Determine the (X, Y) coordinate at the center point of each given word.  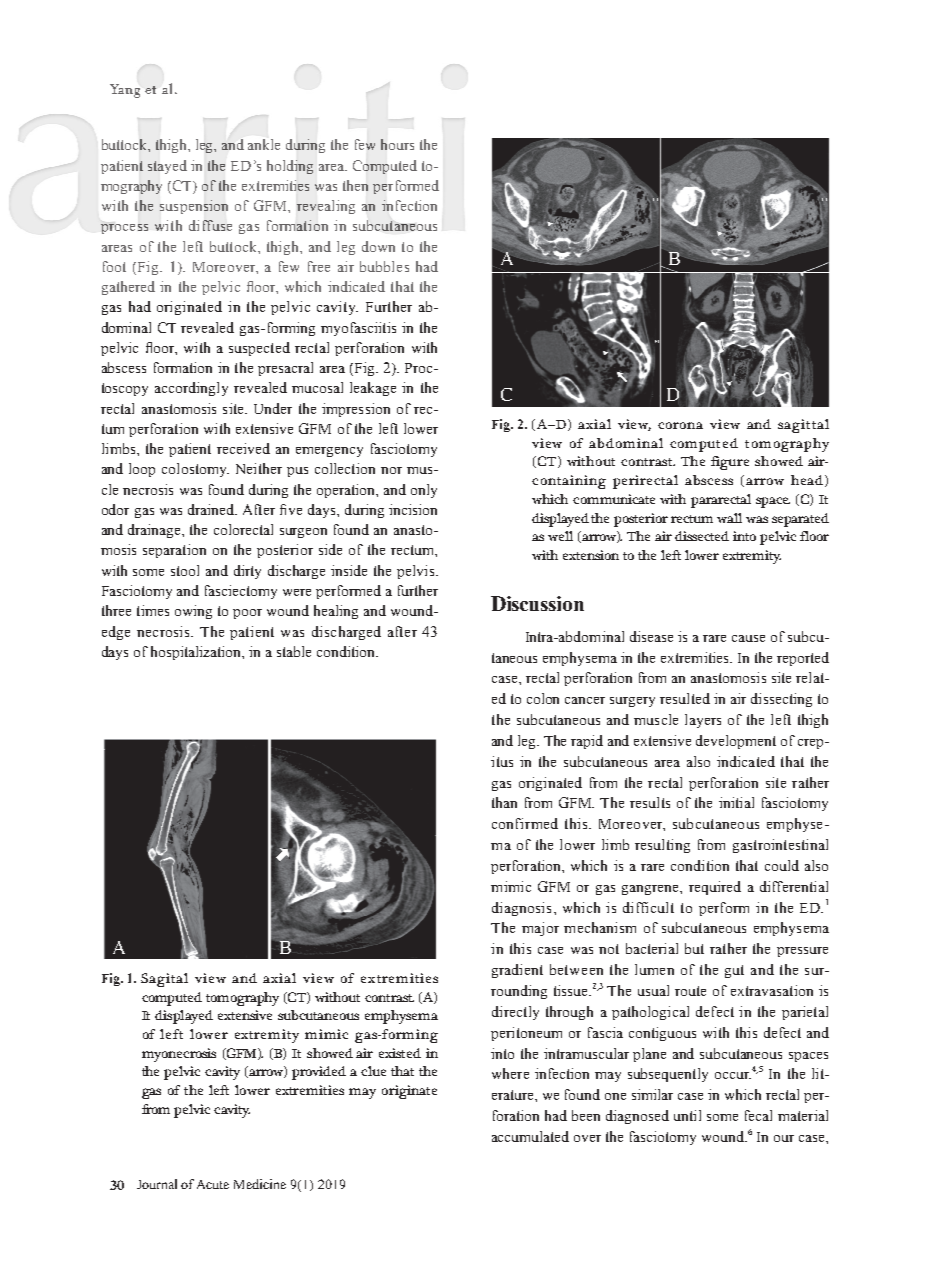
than (504, 802)
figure (730, 463)
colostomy (195, 470)
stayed (167, 167)
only (424, 491)
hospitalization (197, 653)
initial (736, 802)
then (355, 185)
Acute (213, 1184)
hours (397, 144)
